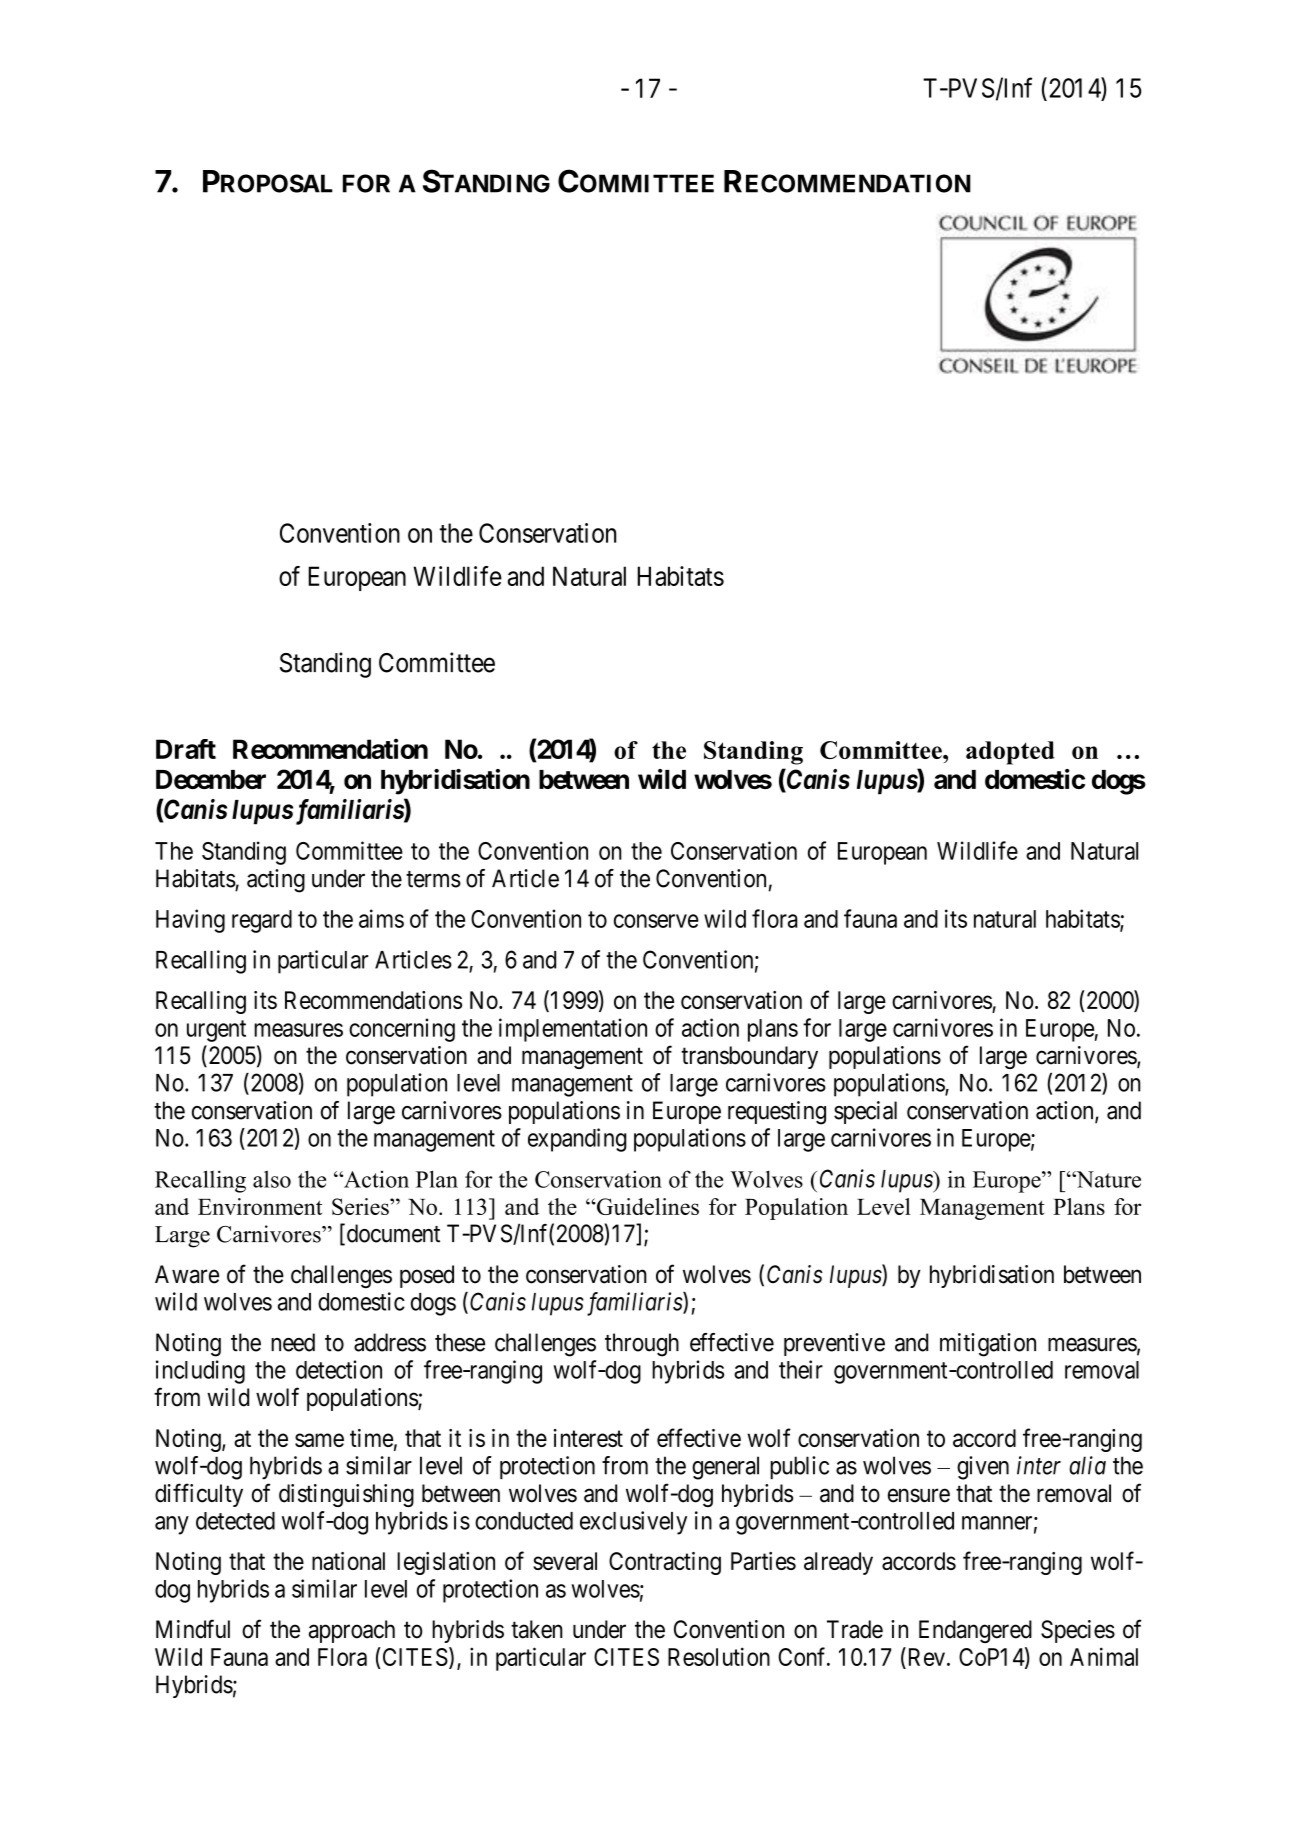  What do you see at coordinates (975, 1631) in the document?
I see `Endangered` at bounding box center [975, 1631].
